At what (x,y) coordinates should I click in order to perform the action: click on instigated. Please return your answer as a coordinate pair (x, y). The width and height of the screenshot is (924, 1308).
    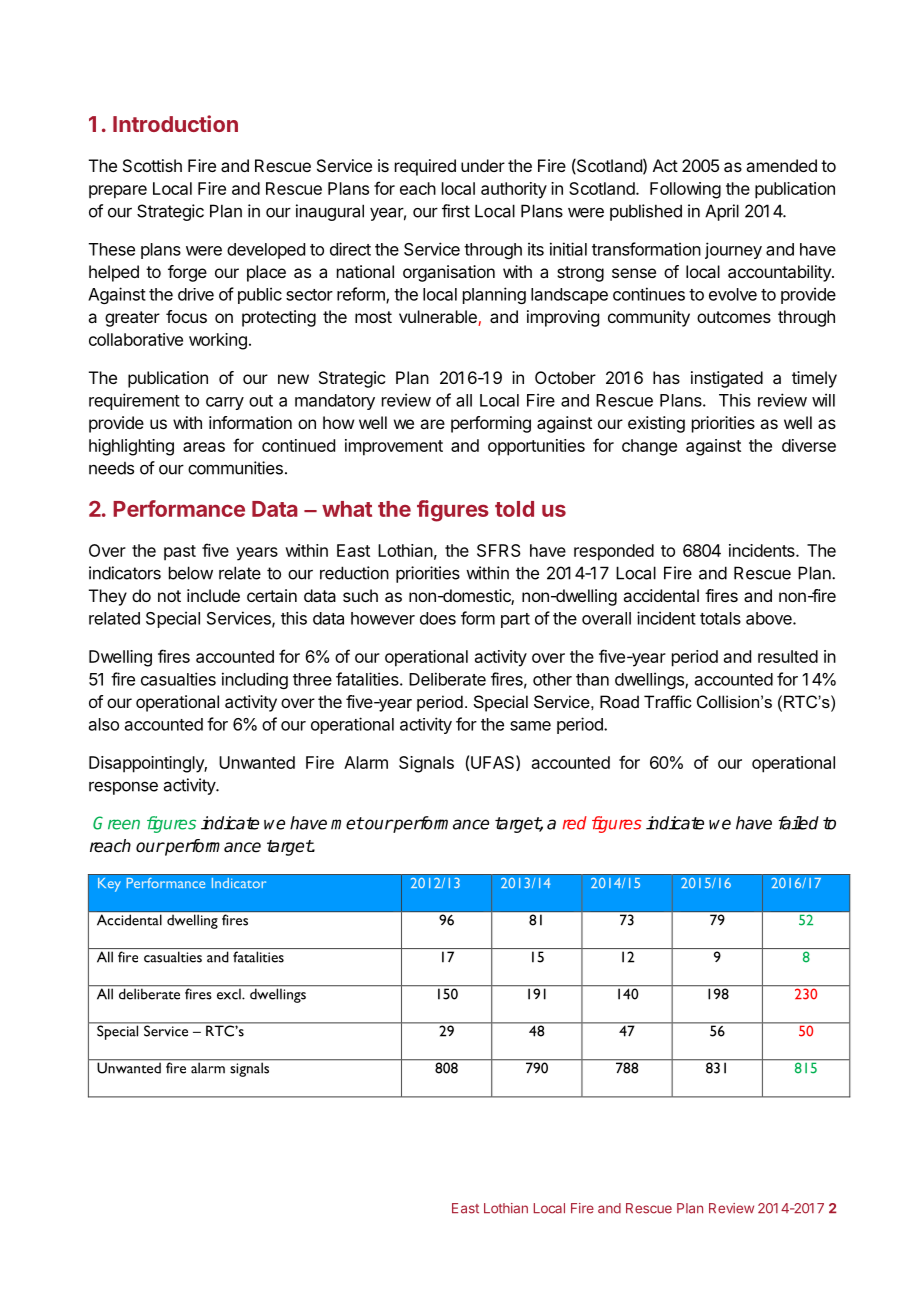
    Looking at the image, I should click on (727, 379).
